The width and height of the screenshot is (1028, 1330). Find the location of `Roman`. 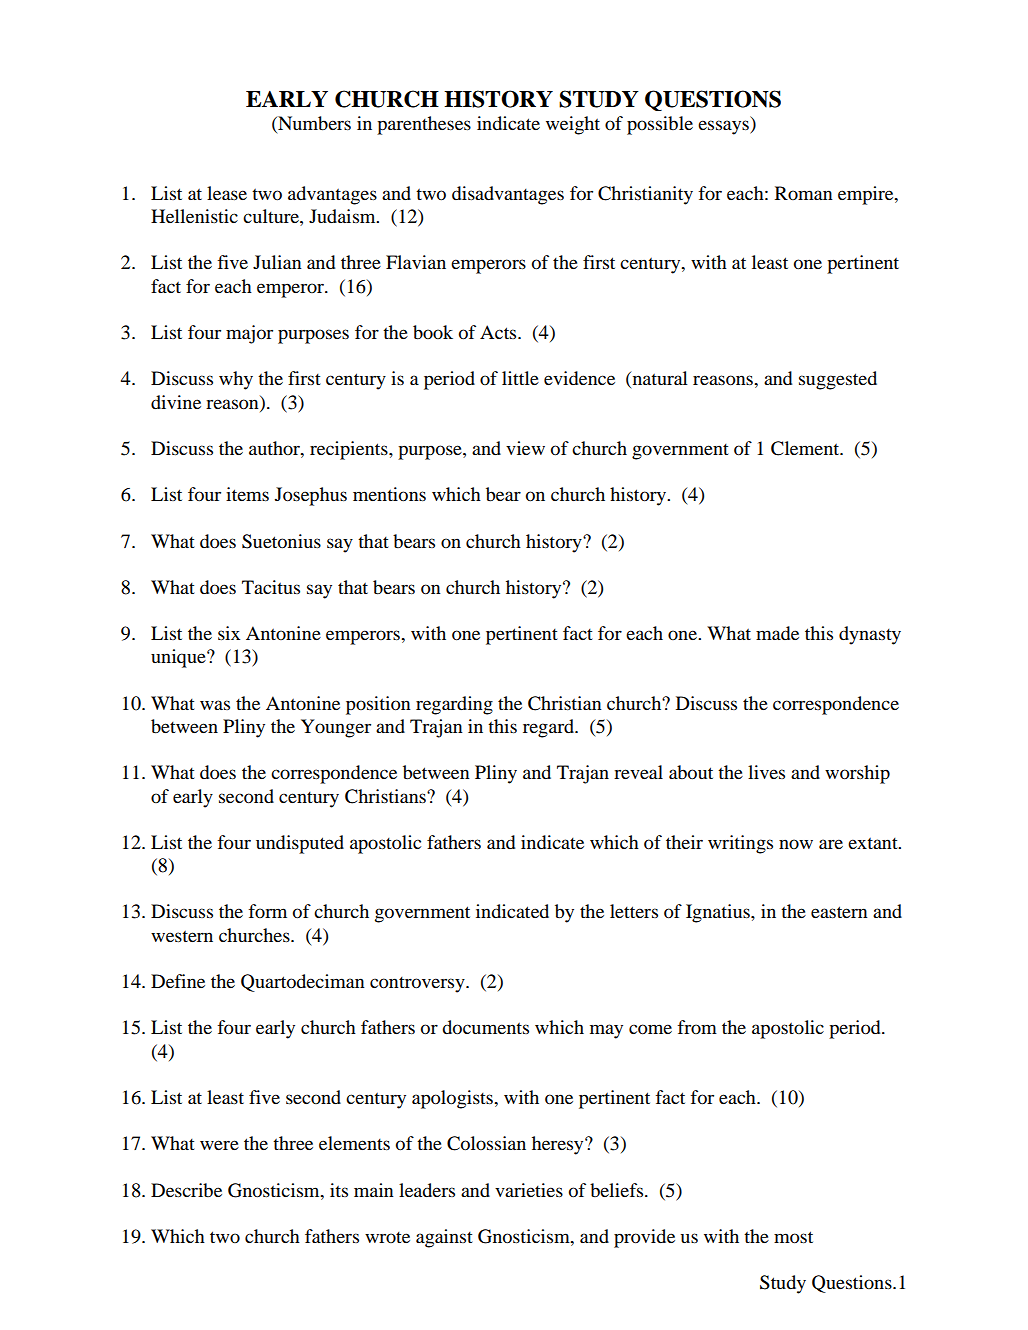

Roman is located at coordinates (804, 193).
